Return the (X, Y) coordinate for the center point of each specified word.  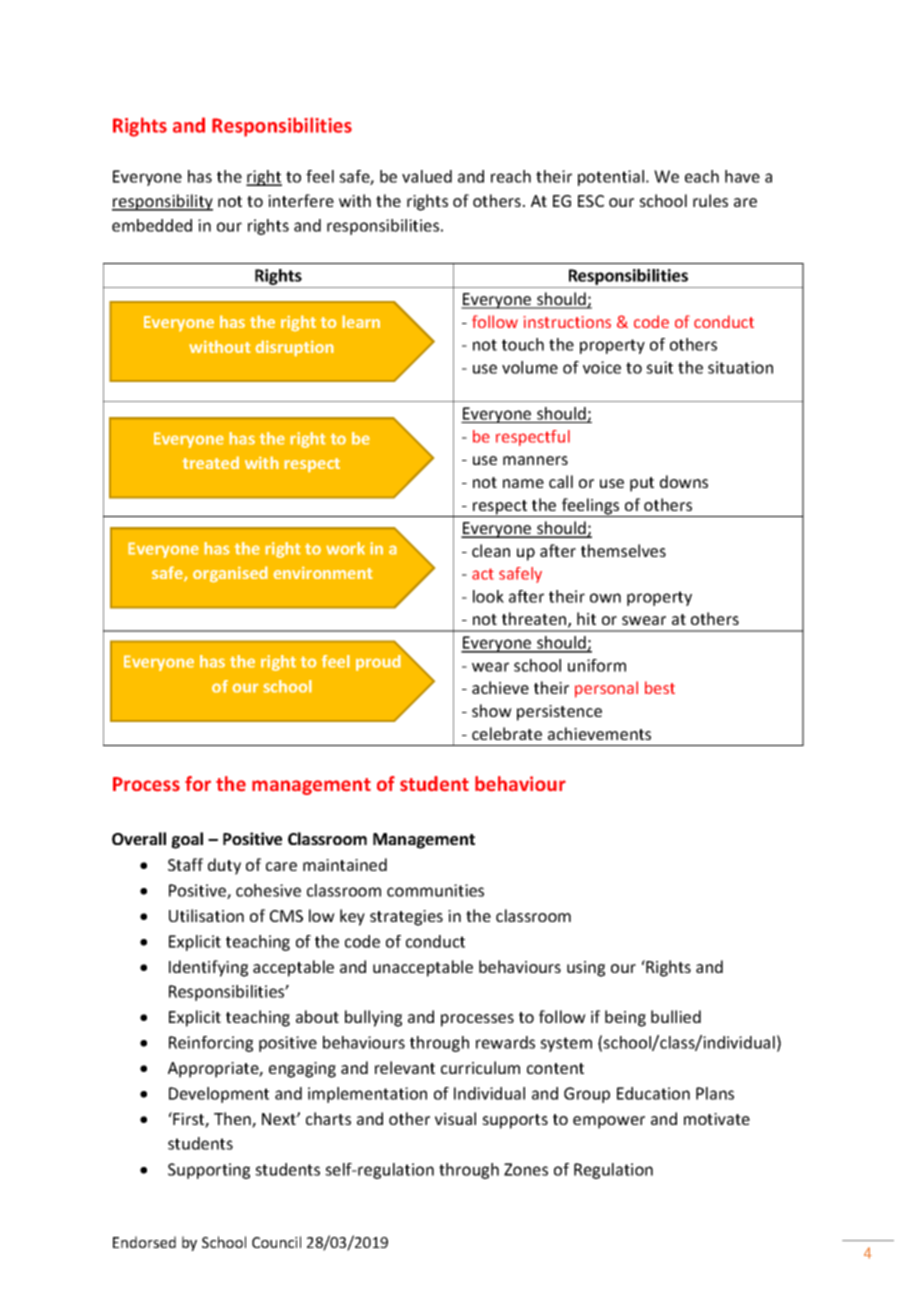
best (660, 687)
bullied (676, 1016)
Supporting (209, 1171)
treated (210, 462)
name (523, 483)
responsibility (162, 202)
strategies (406, 918)
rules (710, 200)
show (492, 710)
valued (427, 176)
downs (684, 481)
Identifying (208, 968)
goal (187, 840)
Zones (526, 1169)
